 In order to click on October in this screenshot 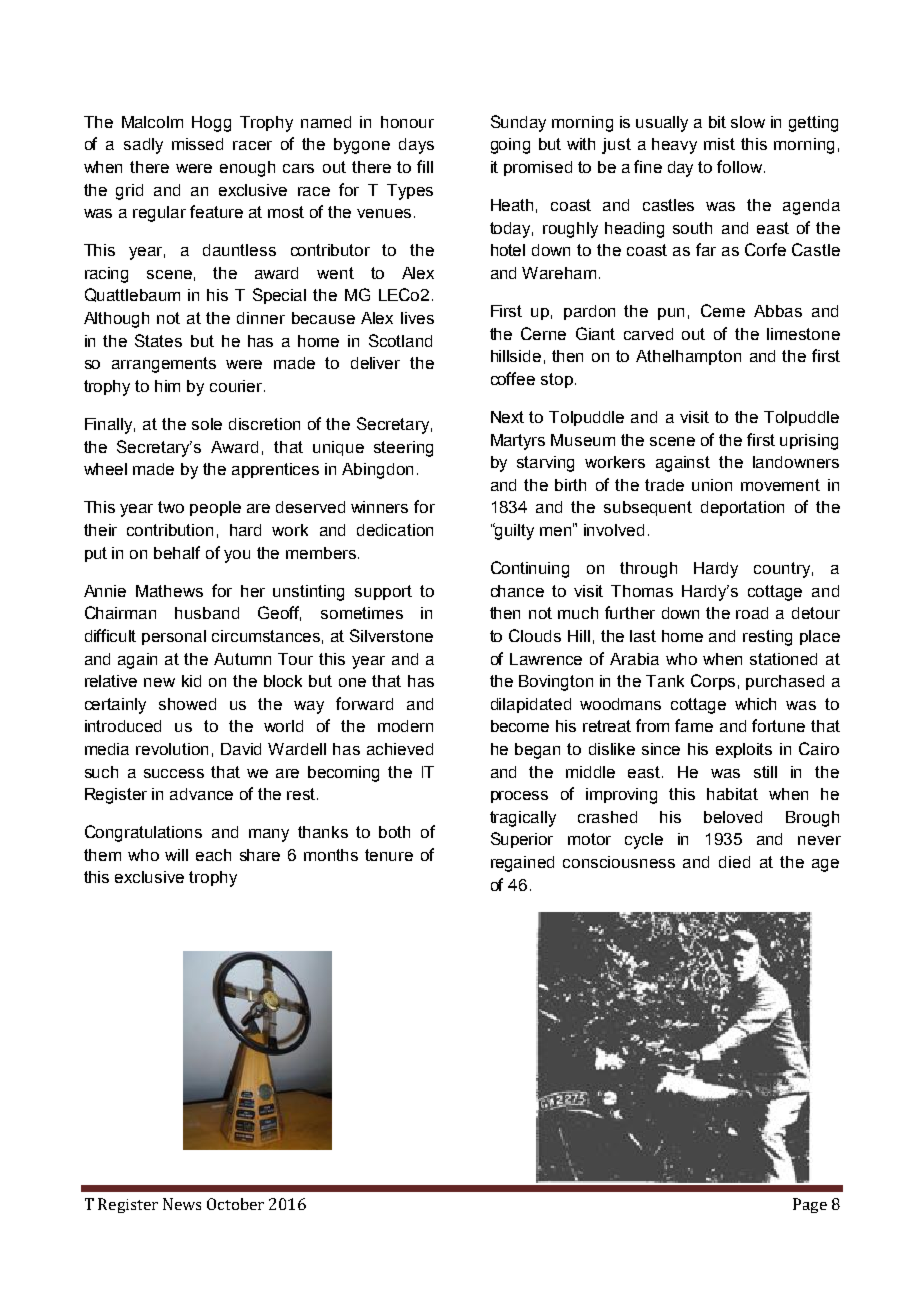, I will do `click(235, 1204)`.
